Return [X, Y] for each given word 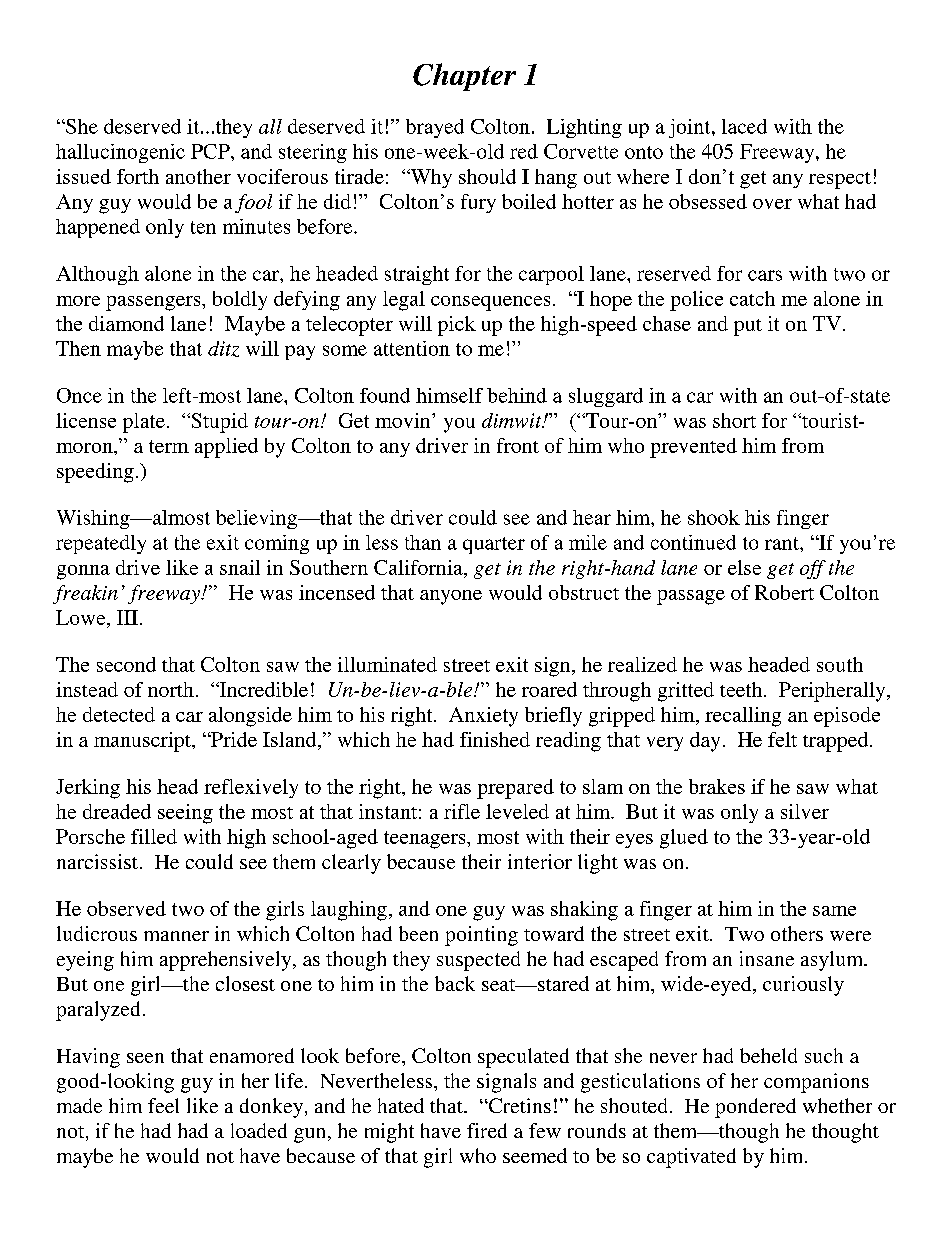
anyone [451, 597]
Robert [784, 592]
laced [744, 126]
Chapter [464, 77]
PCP [211, 151]
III [127, 617]
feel [163, 1105]
